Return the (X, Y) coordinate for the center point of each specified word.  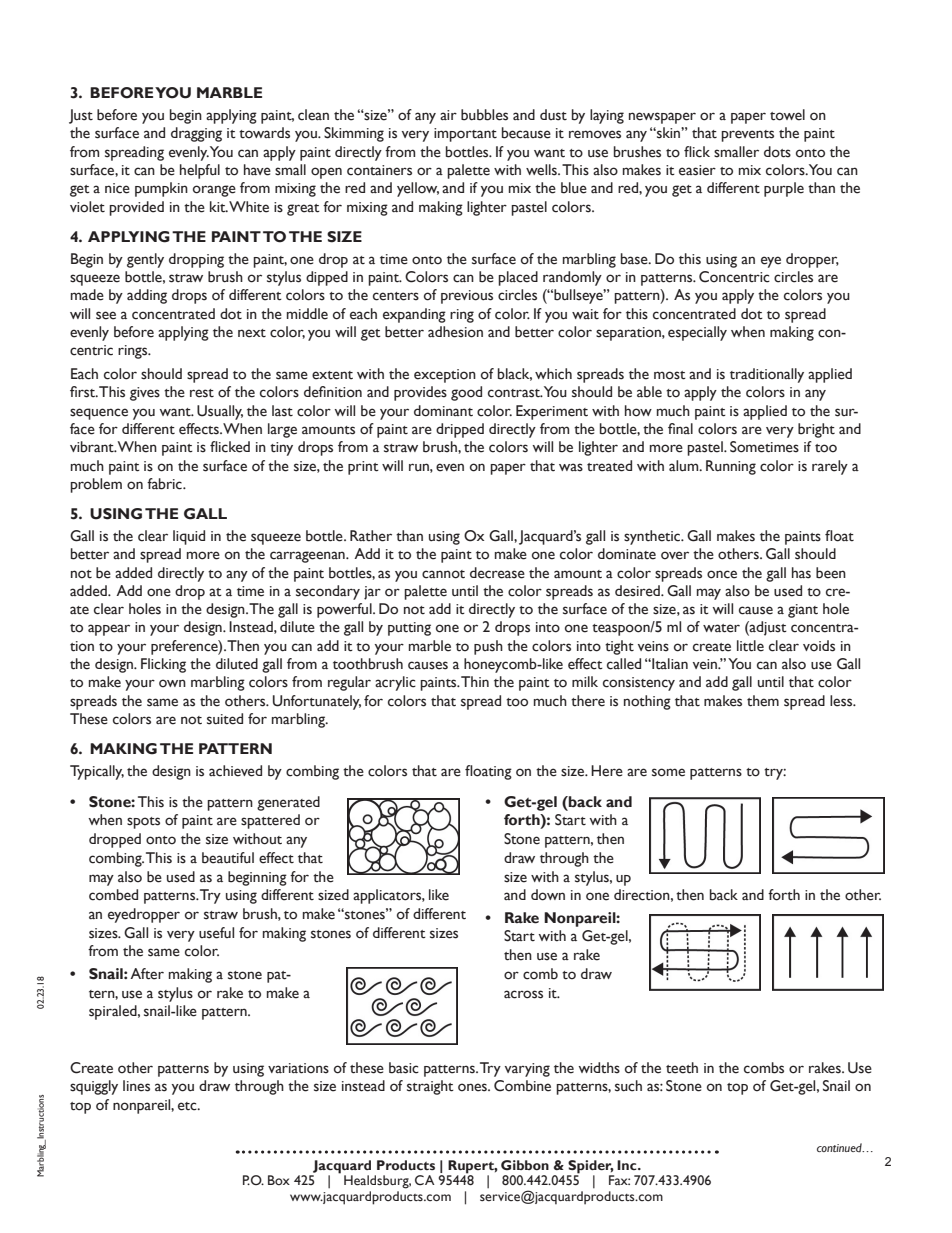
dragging (196, 134)
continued (840, 1147)
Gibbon (525, 1165)
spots (143, 823)
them (763, 701)
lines (136, 1086)
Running (731, 467)
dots (777, 152)
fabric (165, 484)
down (548, 895)
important (465, 135)
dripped (460, 430)
